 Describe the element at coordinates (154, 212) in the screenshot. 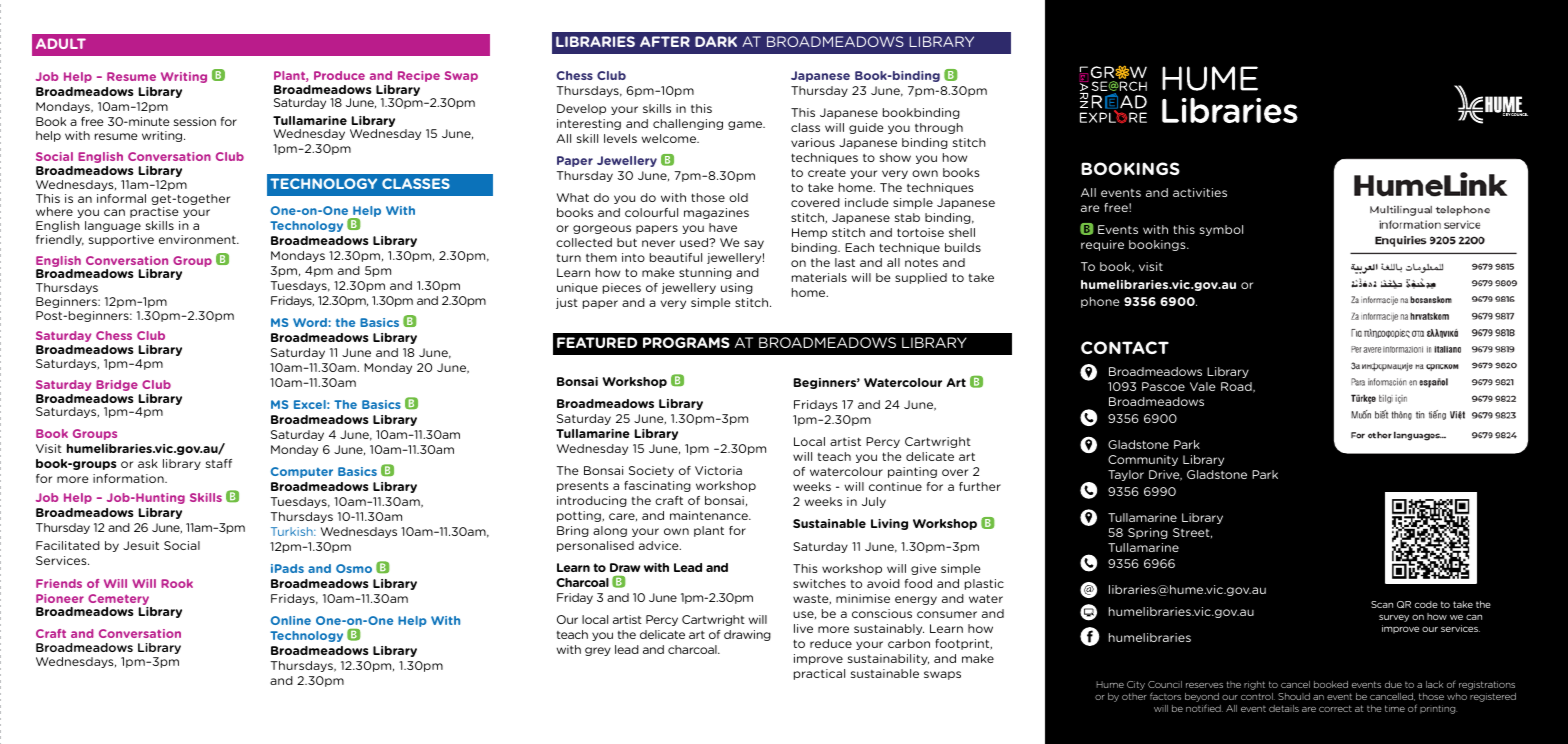

I see `practise` at that location.
